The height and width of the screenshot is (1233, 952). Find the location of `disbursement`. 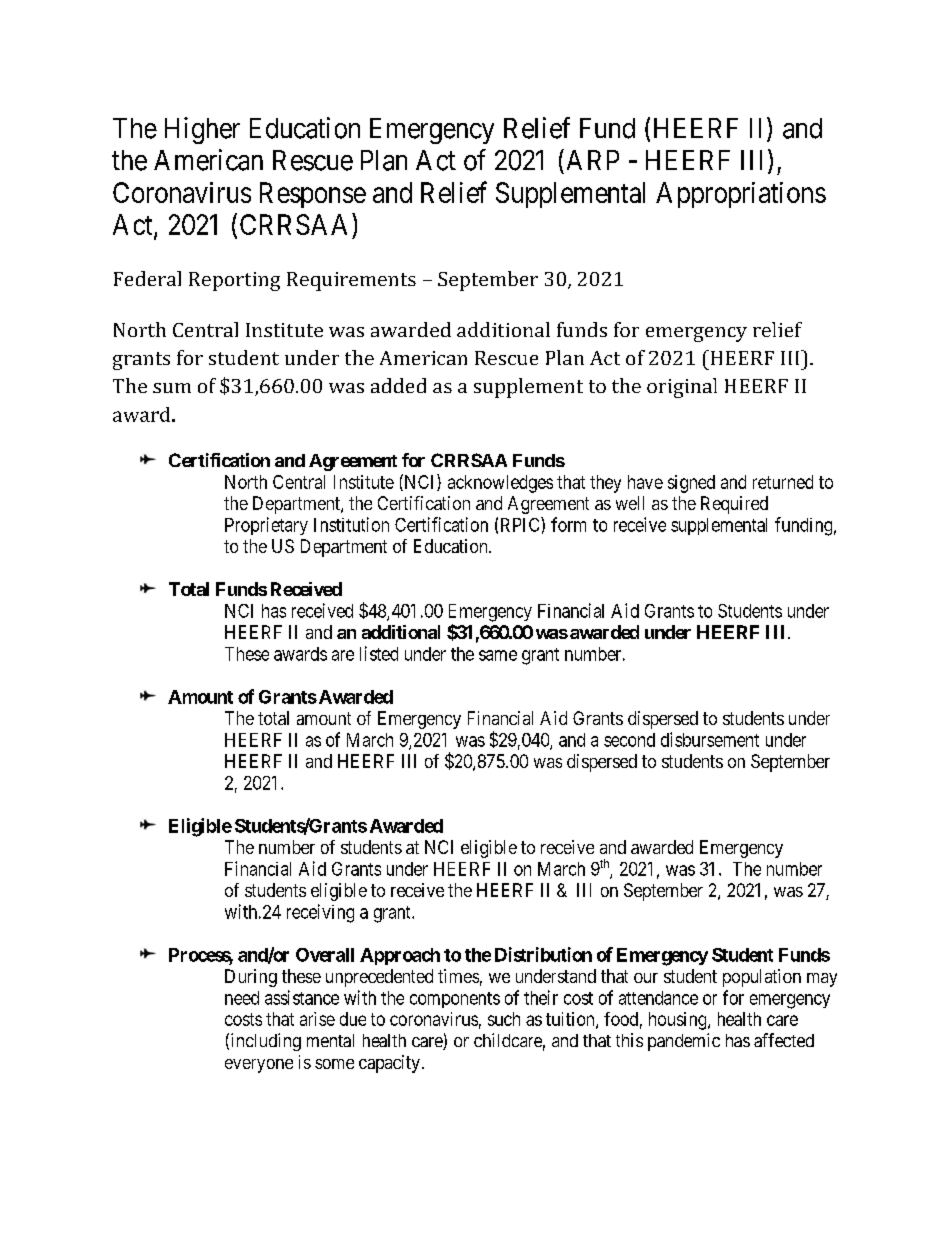

disbursement is located at coordinates (710, 739).
